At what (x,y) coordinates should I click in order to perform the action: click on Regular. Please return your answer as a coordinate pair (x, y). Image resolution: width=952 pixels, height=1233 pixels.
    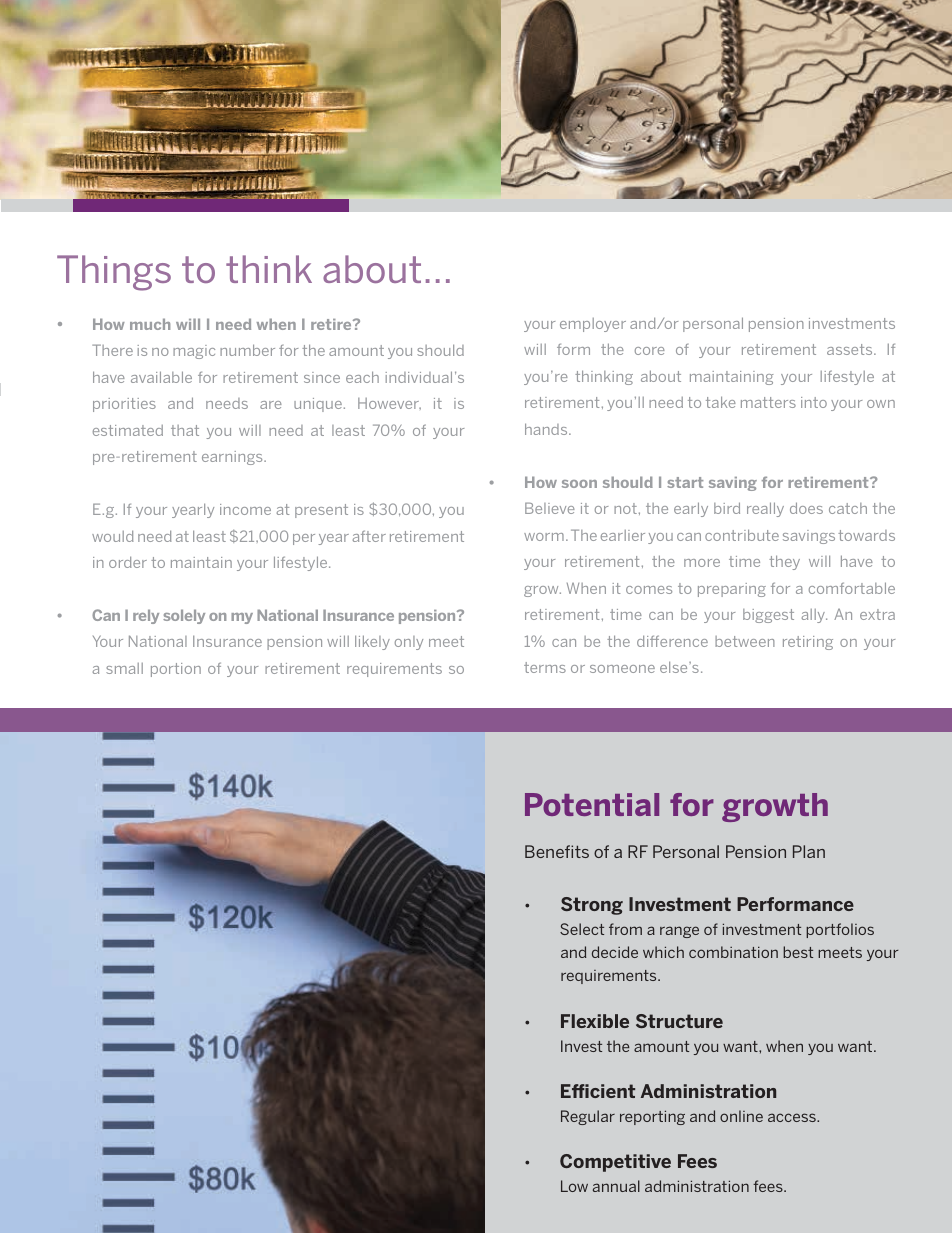
    Looking at the image, I should click on (588, 1117).
